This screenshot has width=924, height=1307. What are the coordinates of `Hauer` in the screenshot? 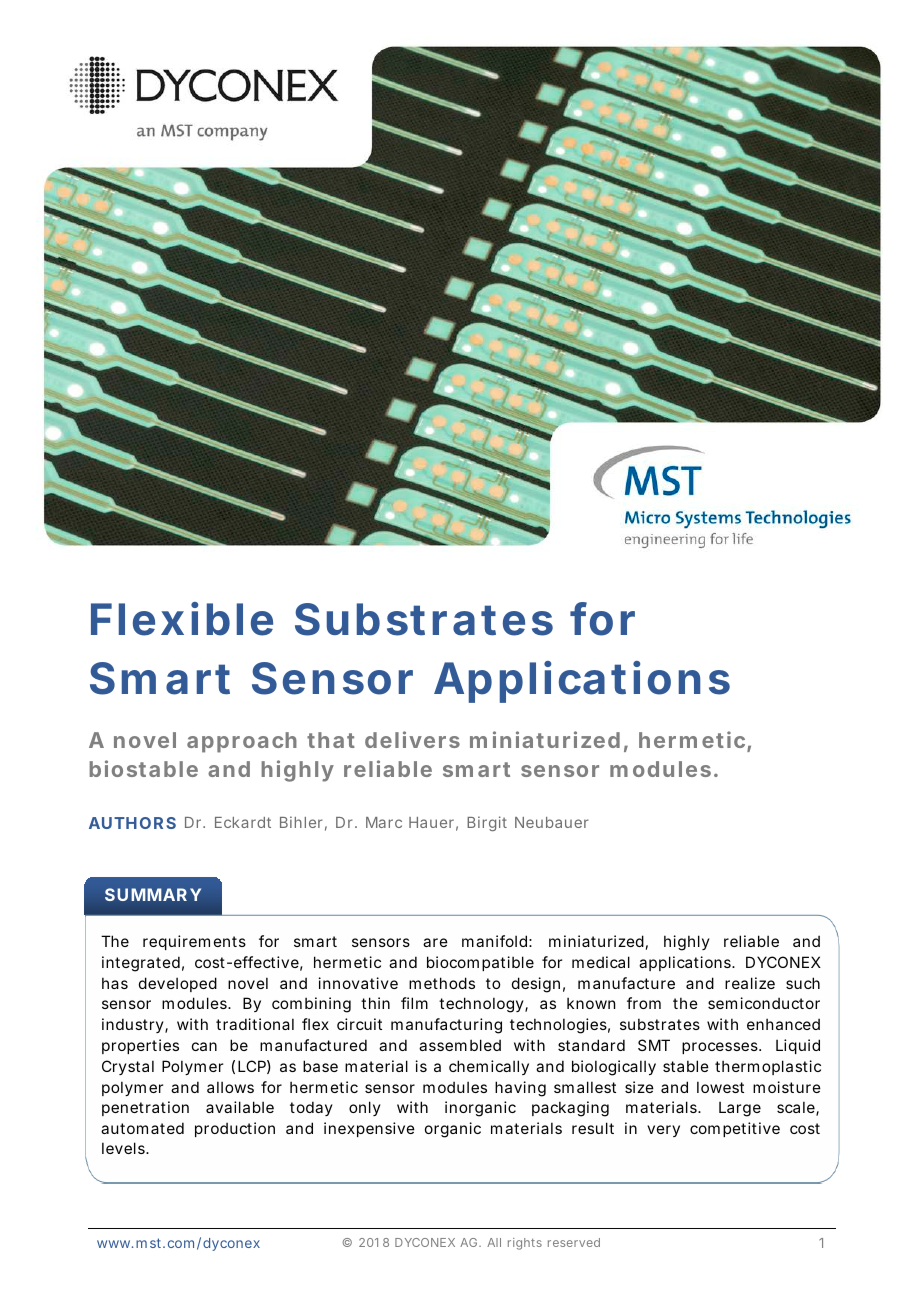 It's located at (433, 824).
